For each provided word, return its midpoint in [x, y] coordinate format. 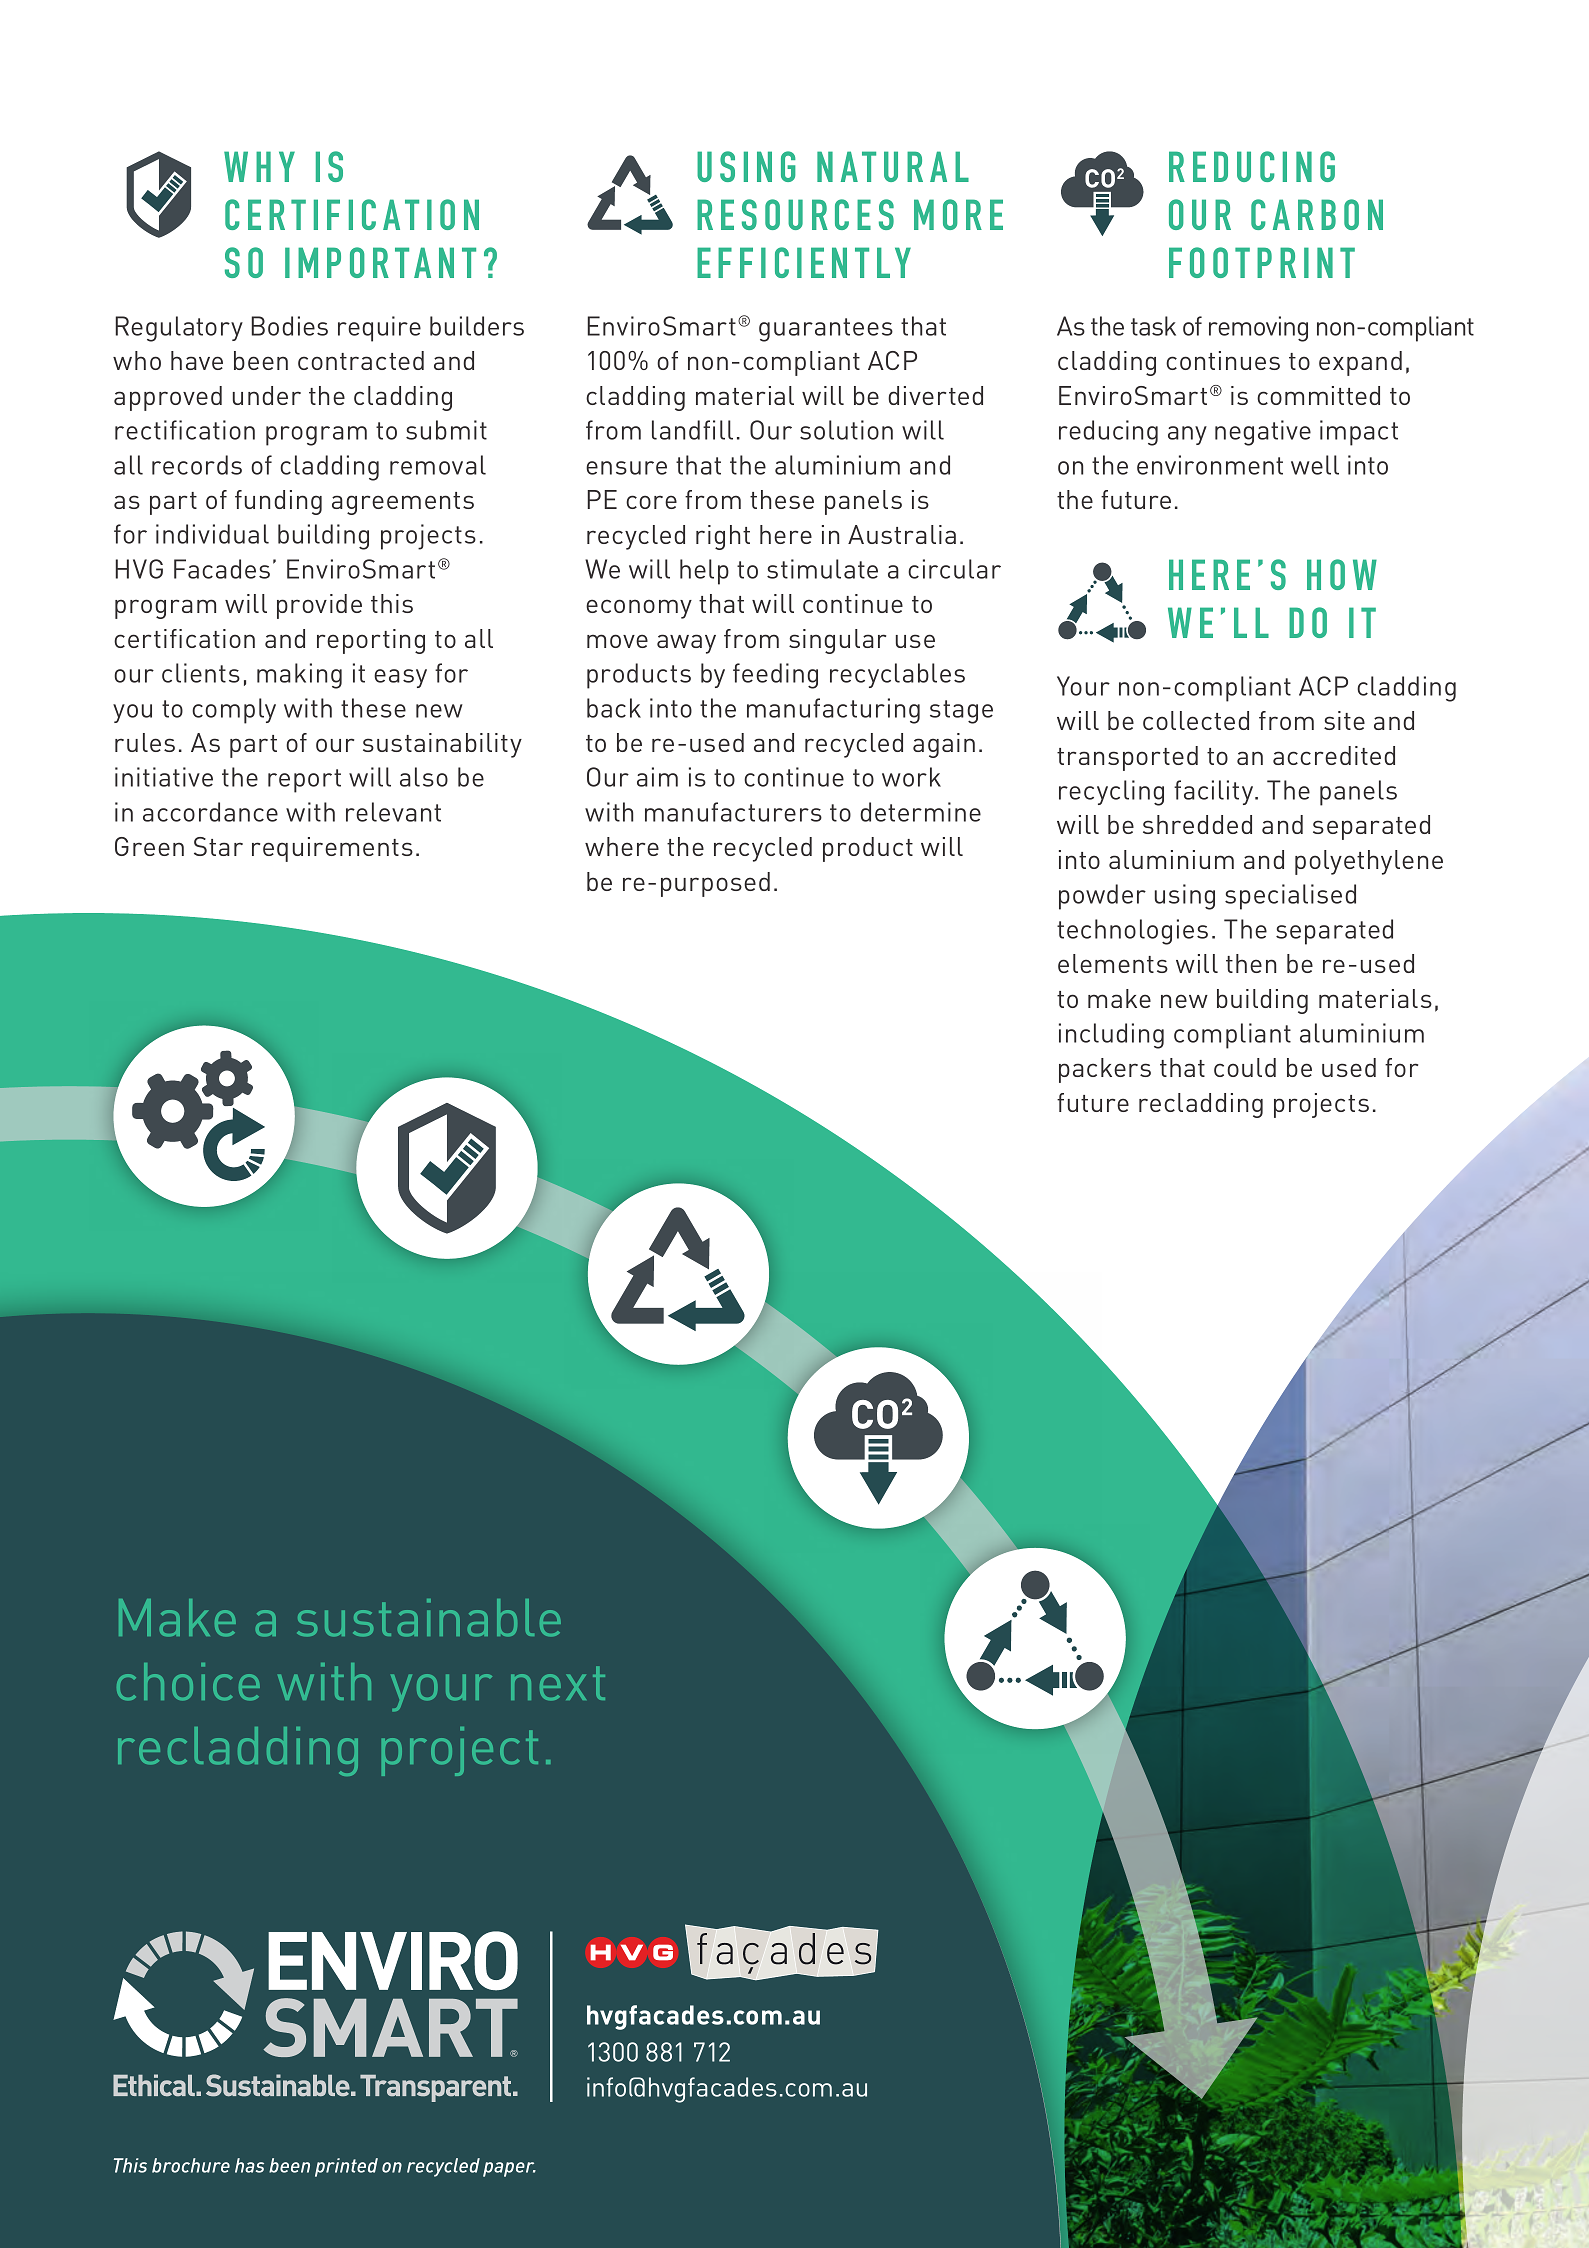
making [299, 676]
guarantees [826, 330]
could [1245, 1067]
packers [1105, 1070]
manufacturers [733, 812]
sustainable [429, 1618]
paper [509, 2169]
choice [188, 1682]
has [249, 2165]
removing [1258, 329]
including [1111, 1036]
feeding [775, 676]
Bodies [289, 326]
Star [218, 846]
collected [1196, 720]
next [558, 1683]
